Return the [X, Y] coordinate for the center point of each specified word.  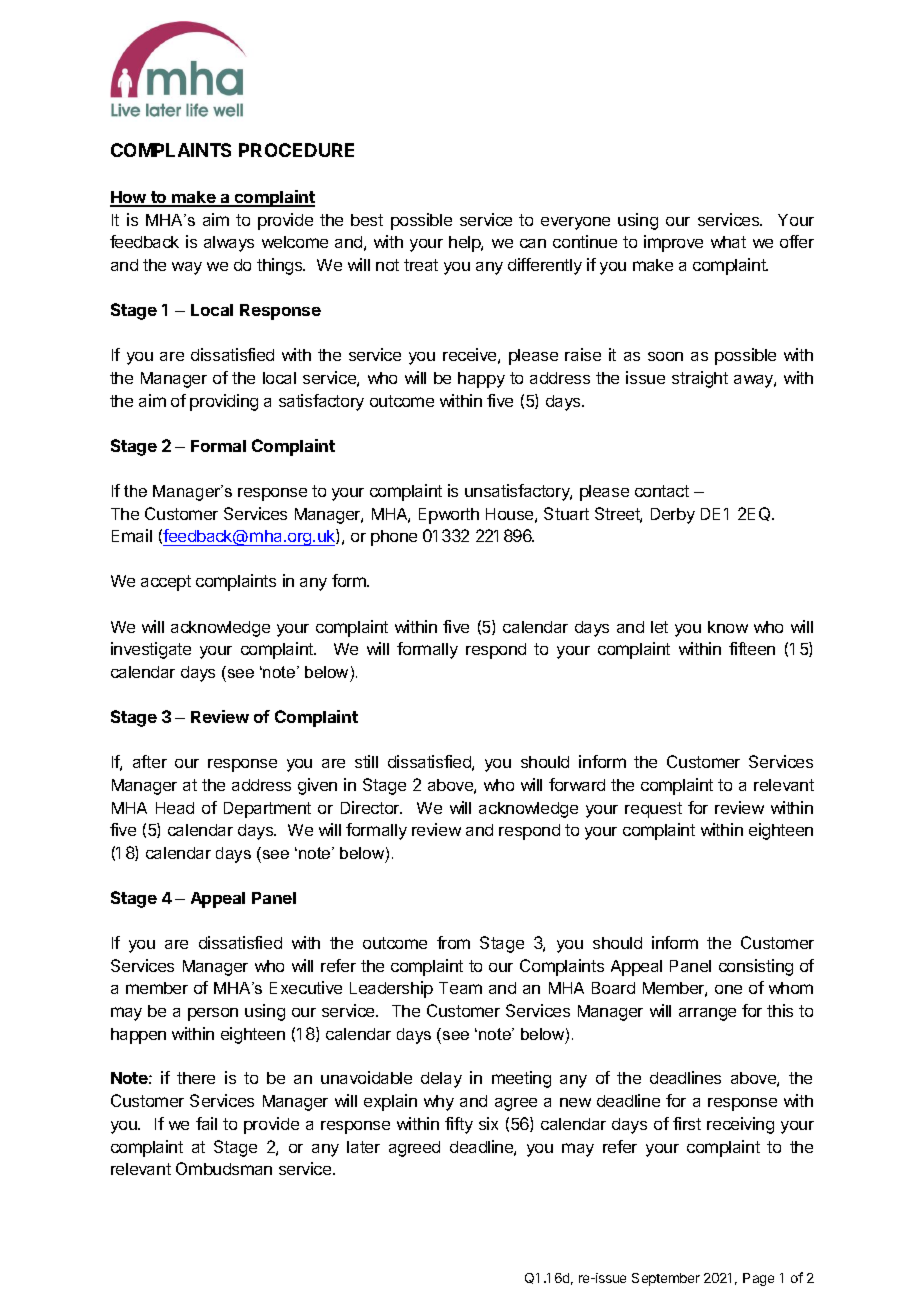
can [533, 243]
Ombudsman [224, 1168]
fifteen [752, 648]
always [229, 244]
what [728, 242]
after [150, 761]
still [366, 761]
